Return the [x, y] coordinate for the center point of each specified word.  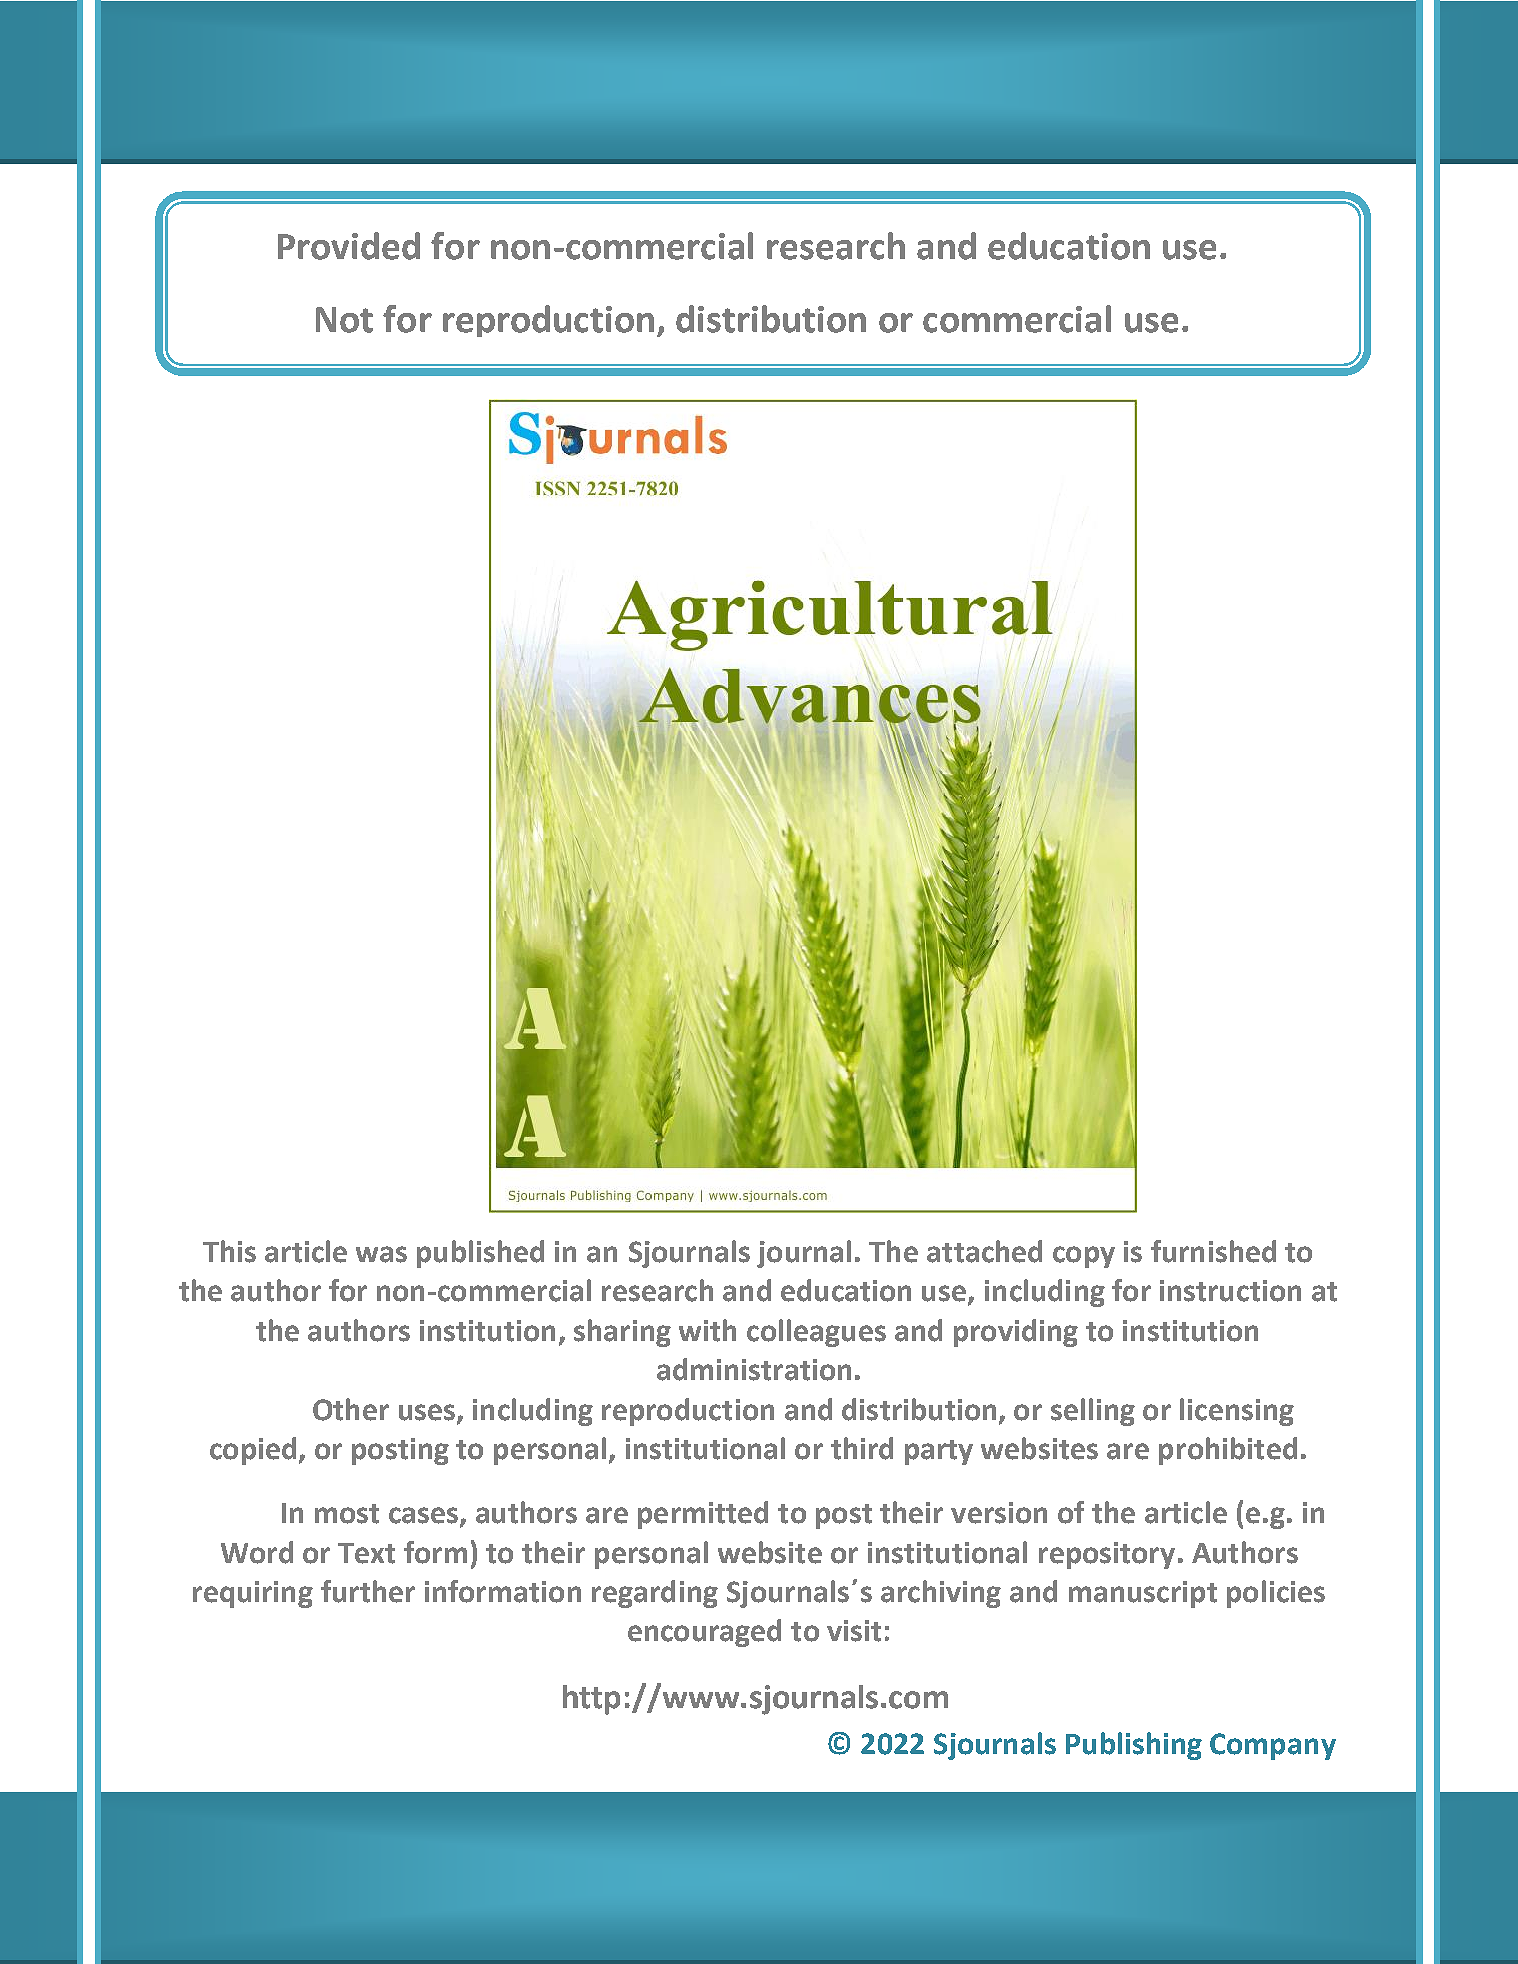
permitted [703, 1515]
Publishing [1134, 1746]
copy [1084, 1257]
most [347, 1514]
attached [984, 1251]
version [999, 1513]
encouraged [704, 1633]
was [381, 1254]
